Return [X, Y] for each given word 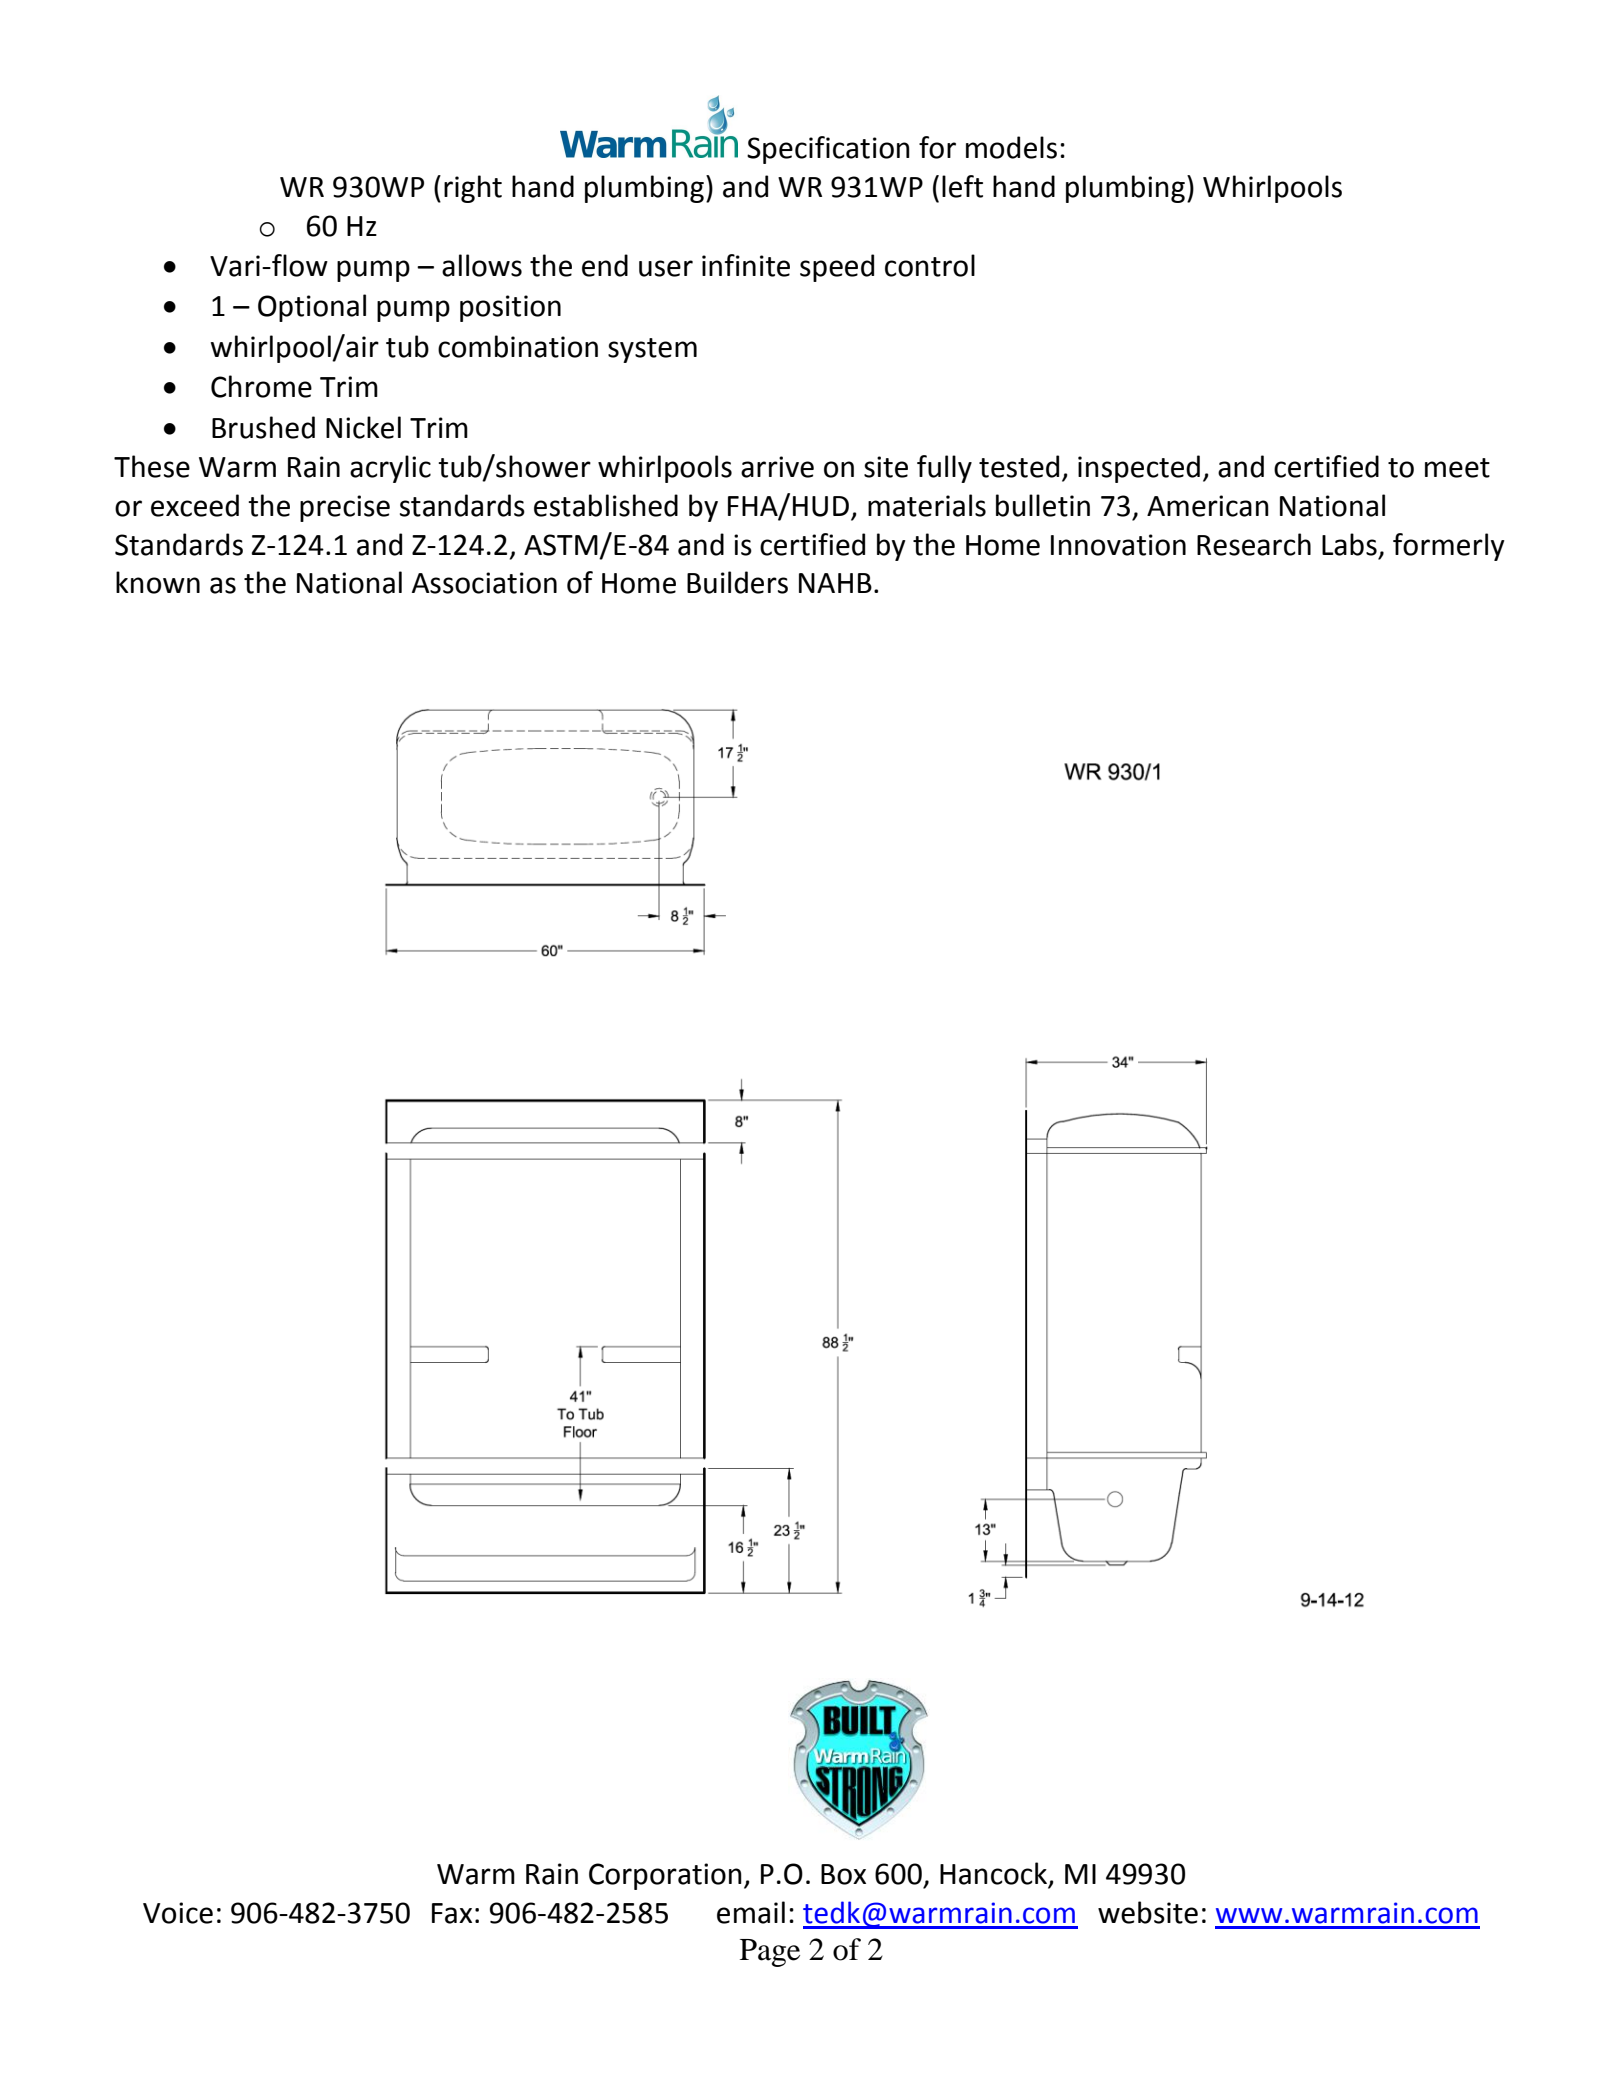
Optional [312, 308]
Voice [178, 1913]
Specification [828, 150]
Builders [737, 582]
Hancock [995, 1874]
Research [1254, 544]
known [158, 582]
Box [843, 1874]
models [1011, 147]
